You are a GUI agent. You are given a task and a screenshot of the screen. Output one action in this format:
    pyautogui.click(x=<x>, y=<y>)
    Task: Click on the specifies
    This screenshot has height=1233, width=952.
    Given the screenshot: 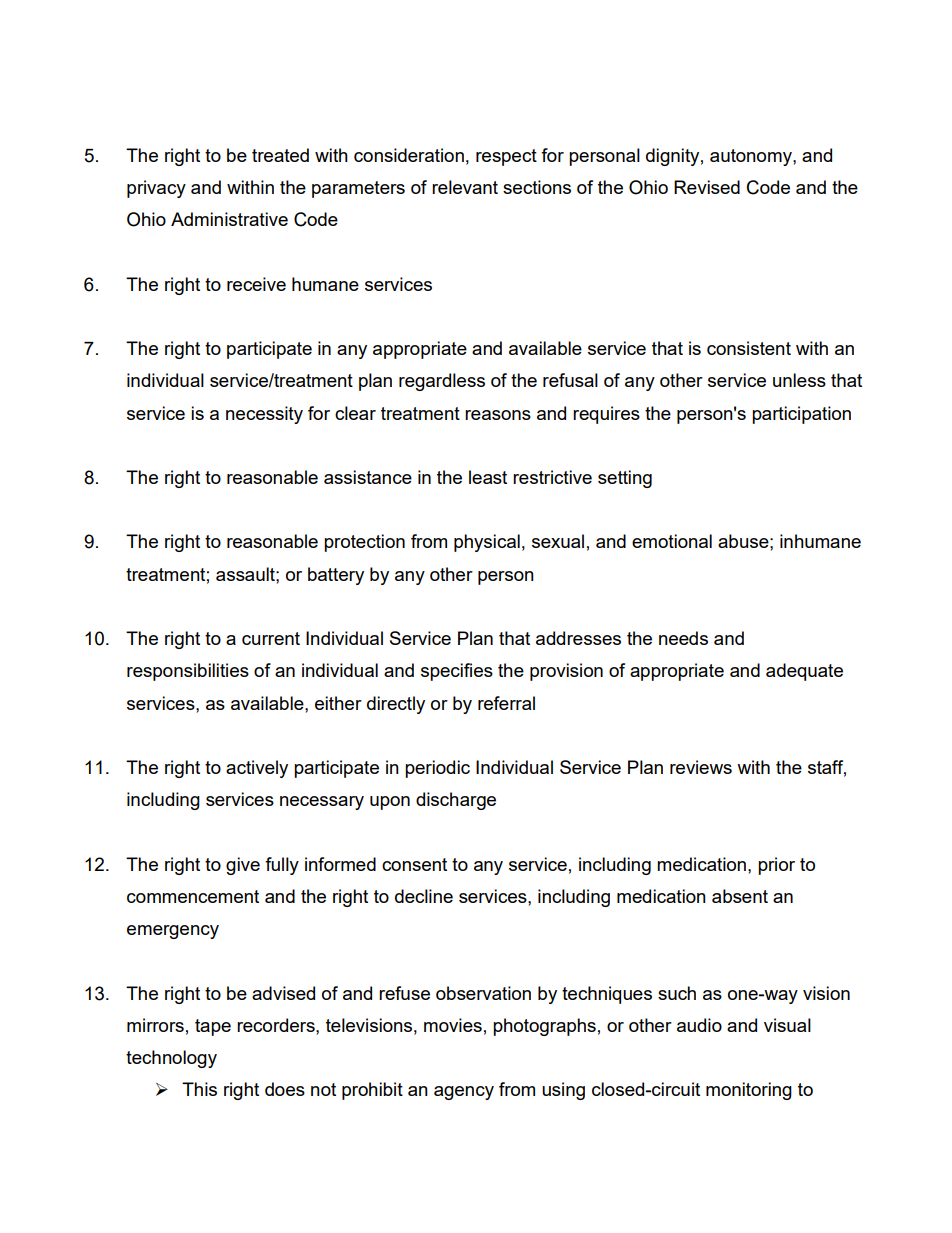 What is the action you would take?
    pyautogui.click(x=457, y=672)
